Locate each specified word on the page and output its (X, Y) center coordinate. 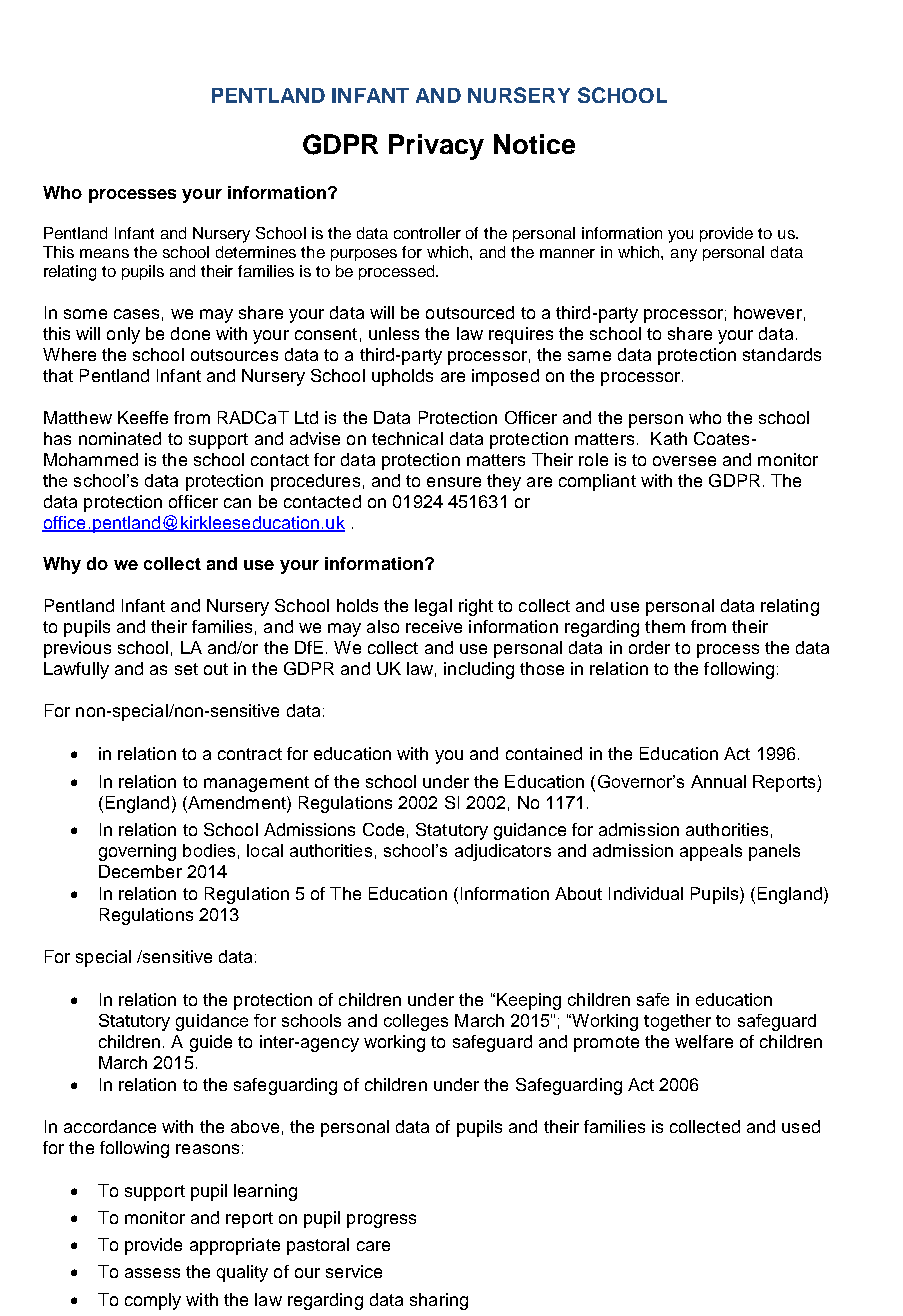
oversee (684, 461)
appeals (711, 852)
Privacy (436, 147)
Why (62, 565)
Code (383, 829)
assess (152, 1273)
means (104, 253)
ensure (454, 482)
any (684, 255)
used (801, 1126)
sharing (439, 1301)
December (140, 871)
